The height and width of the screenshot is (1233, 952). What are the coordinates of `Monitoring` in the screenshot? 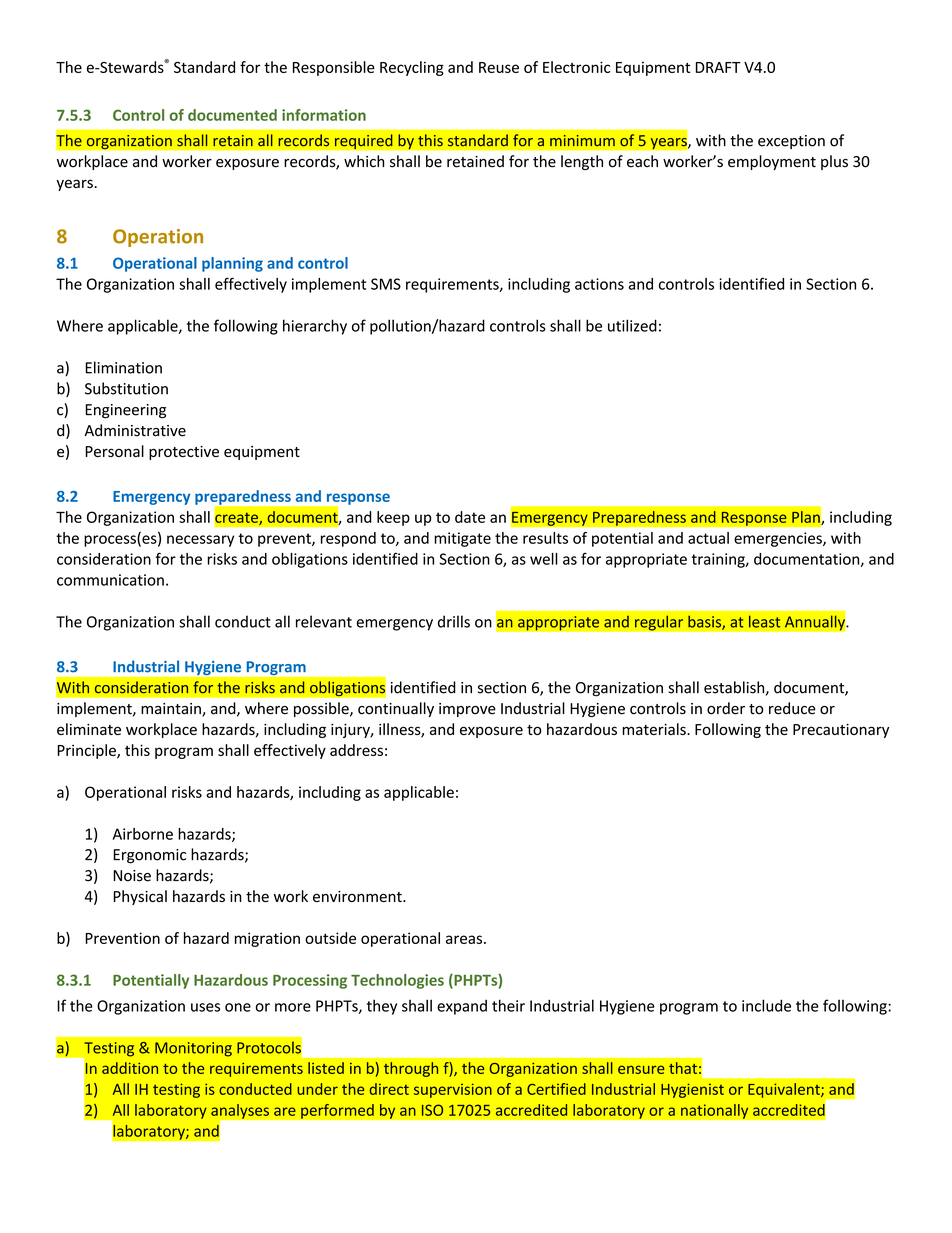 It's located at (193, 1049).
